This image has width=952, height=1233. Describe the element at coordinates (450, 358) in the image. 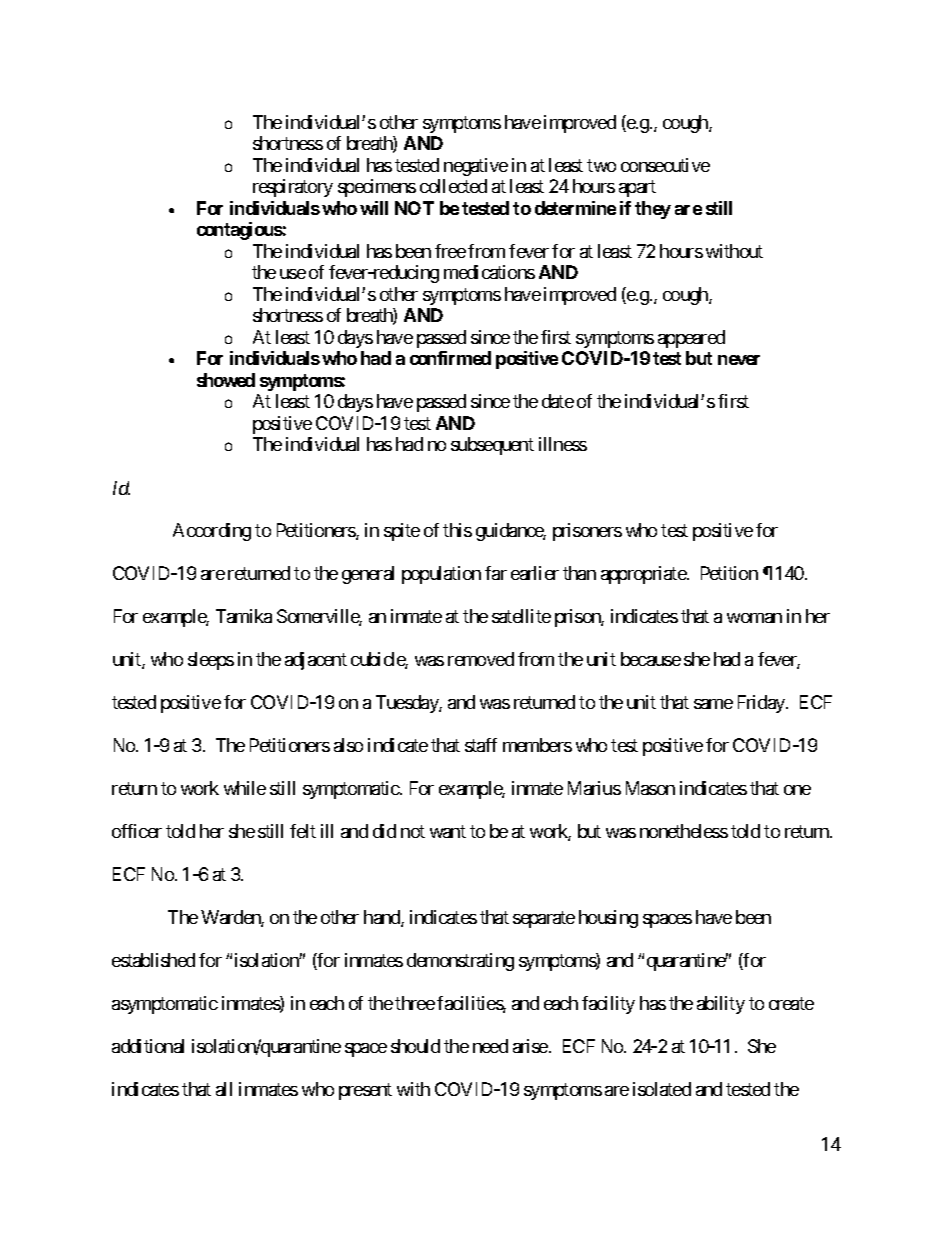

I see `confirmed` at that location.
